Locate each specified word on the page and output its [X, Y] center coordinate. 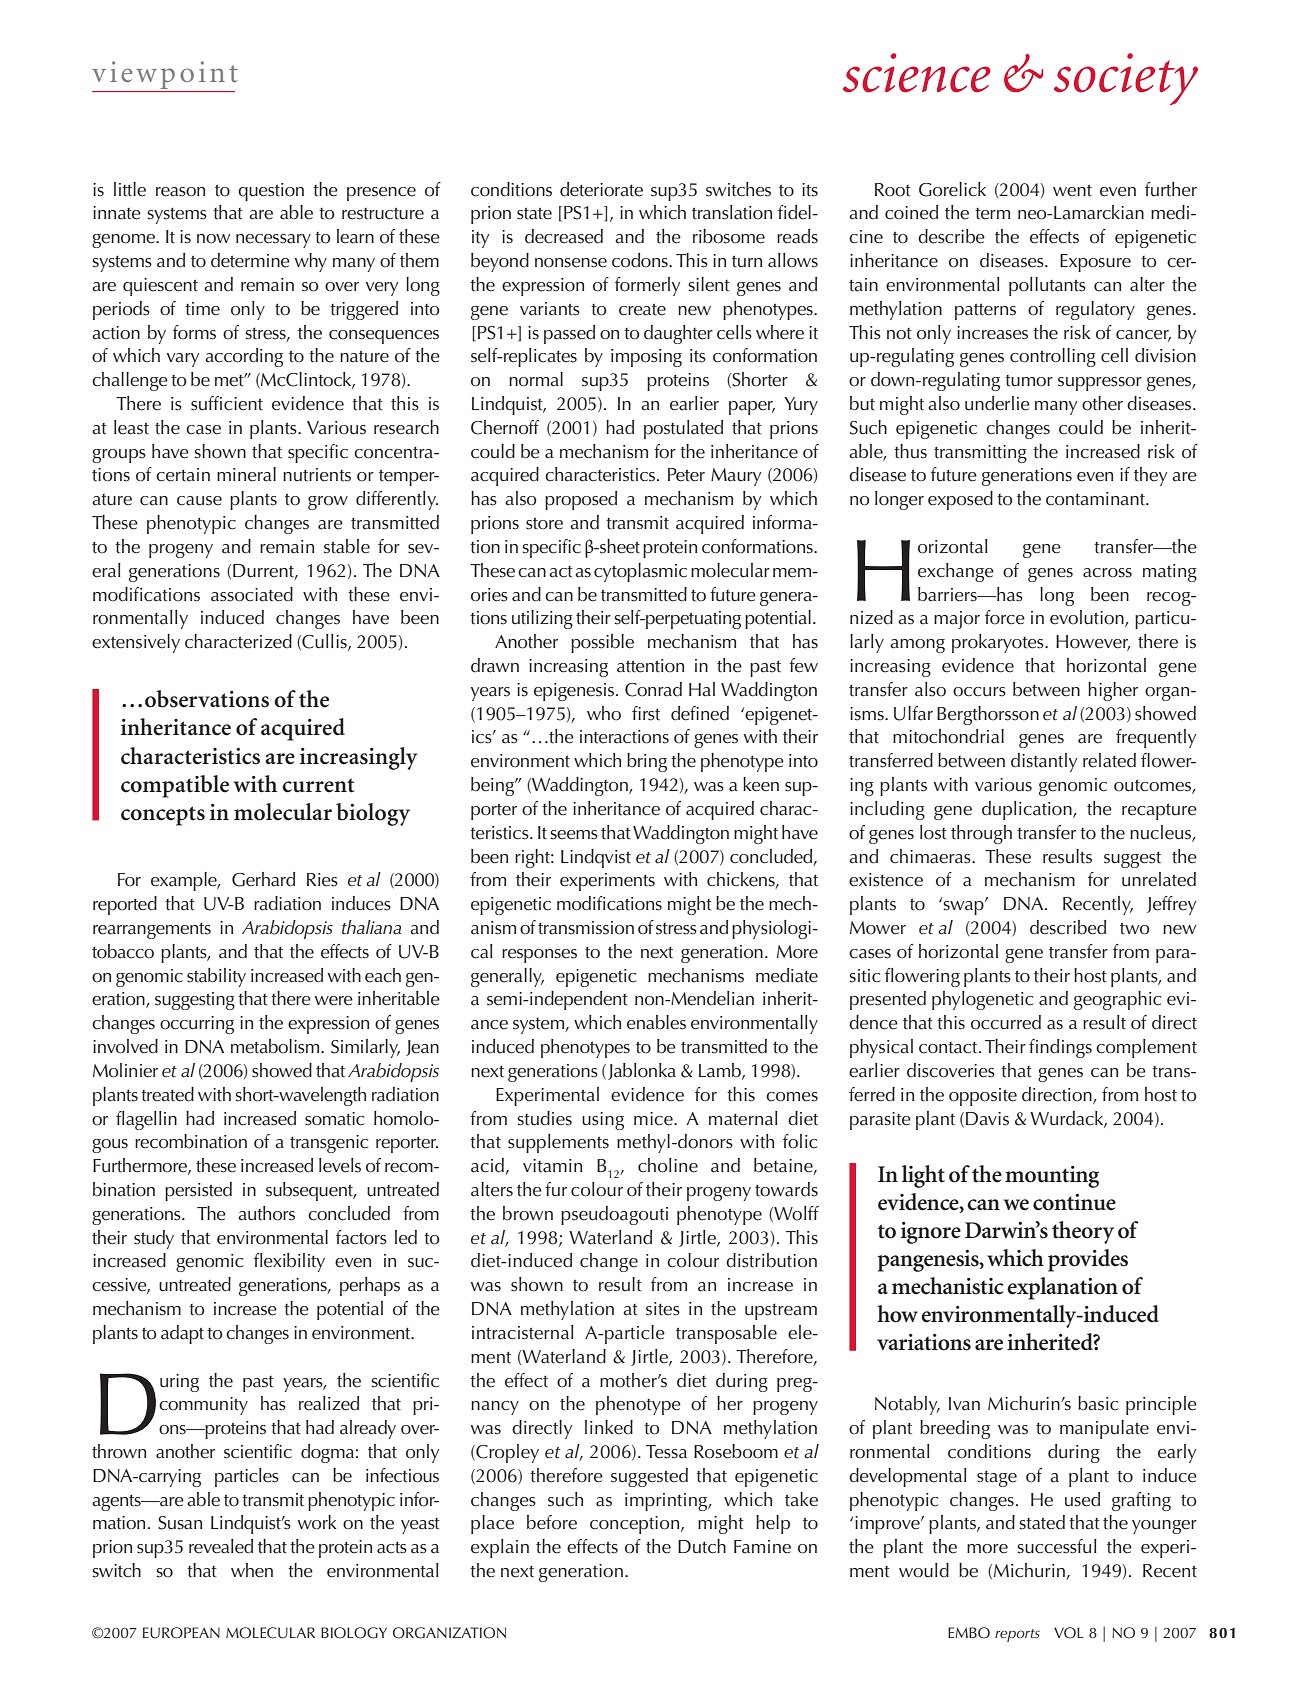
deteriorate [601, 189]
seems [574, 835]
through [981, 834]
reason [180, 192]
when [252, 1570]
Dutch [702, 1546]
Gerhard [263, 879]
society [1126, 79]
